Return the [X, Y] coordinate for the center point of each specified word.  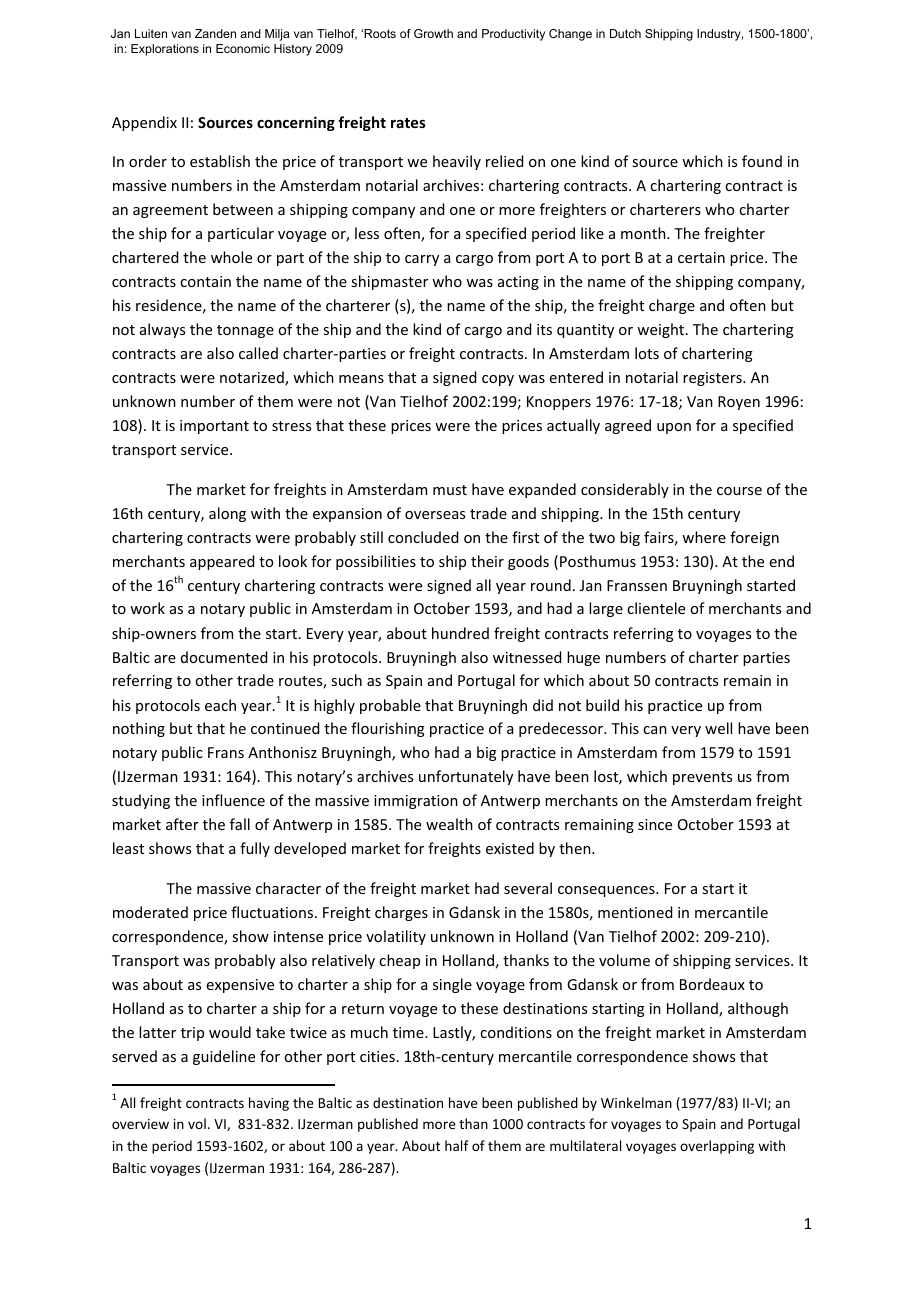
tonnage [245, 331]
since [655, 824]
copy [498, 380]
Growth [433, 33]
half [457, 1145]
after [182, 824]
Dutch [625, 33]
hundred [460, 633]
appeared [222, 562]
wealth [449, 824]
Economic [243, 48]
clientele [656, 608]
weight [662, 330]
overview [140, 1124]
